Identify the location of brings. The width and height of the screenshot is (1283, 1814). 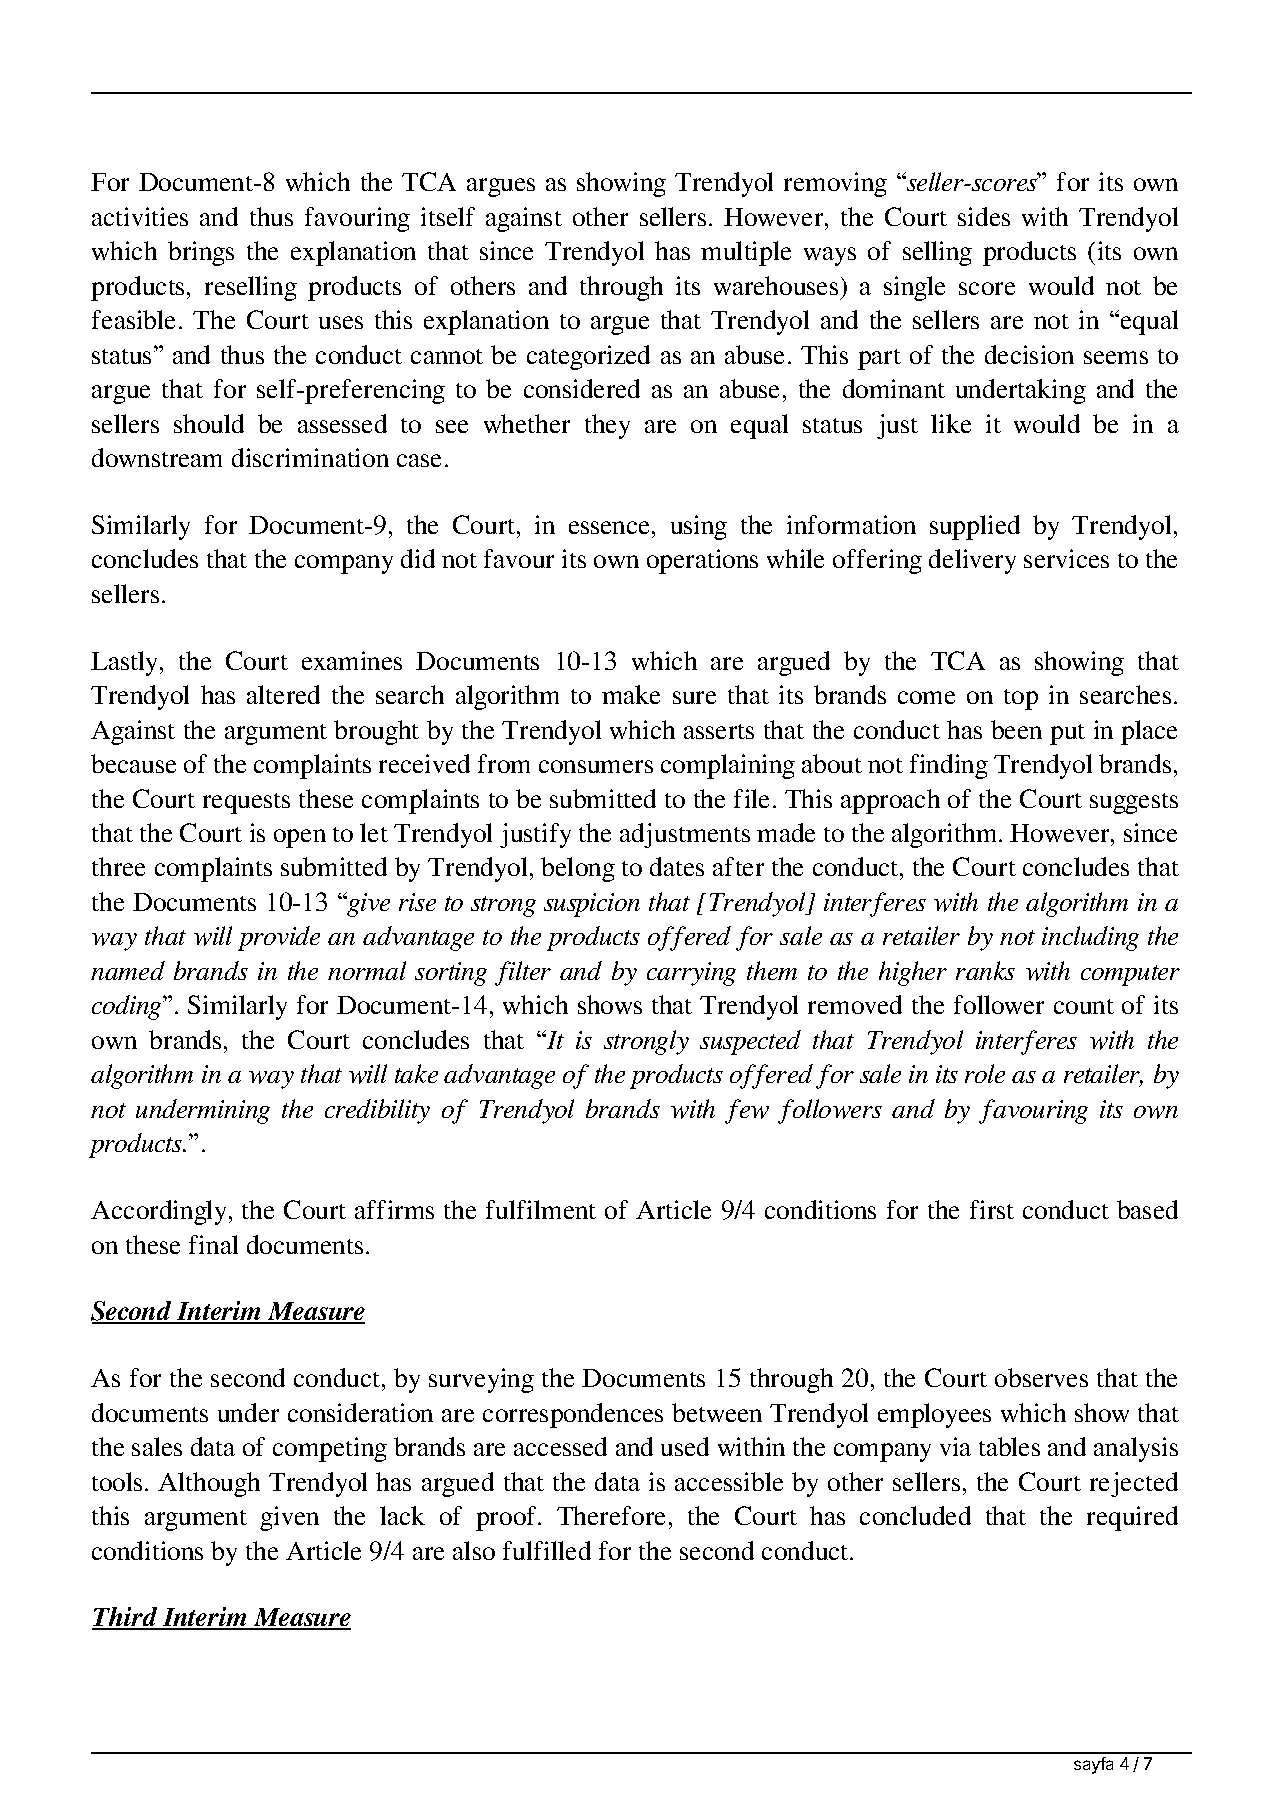
(201, 253).
